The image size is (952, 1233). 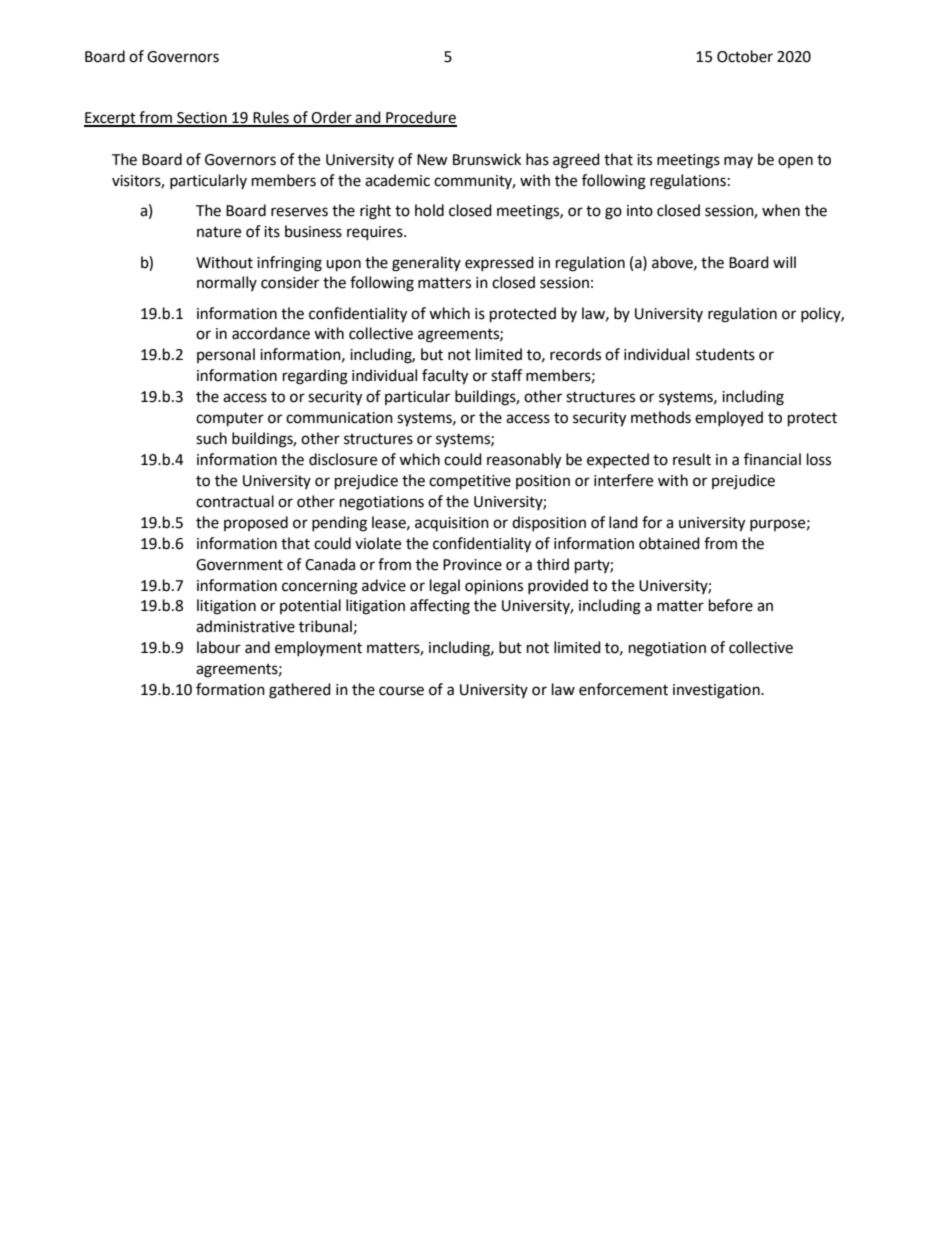 I want to click on Procedure, so click(x=420, y=118).
